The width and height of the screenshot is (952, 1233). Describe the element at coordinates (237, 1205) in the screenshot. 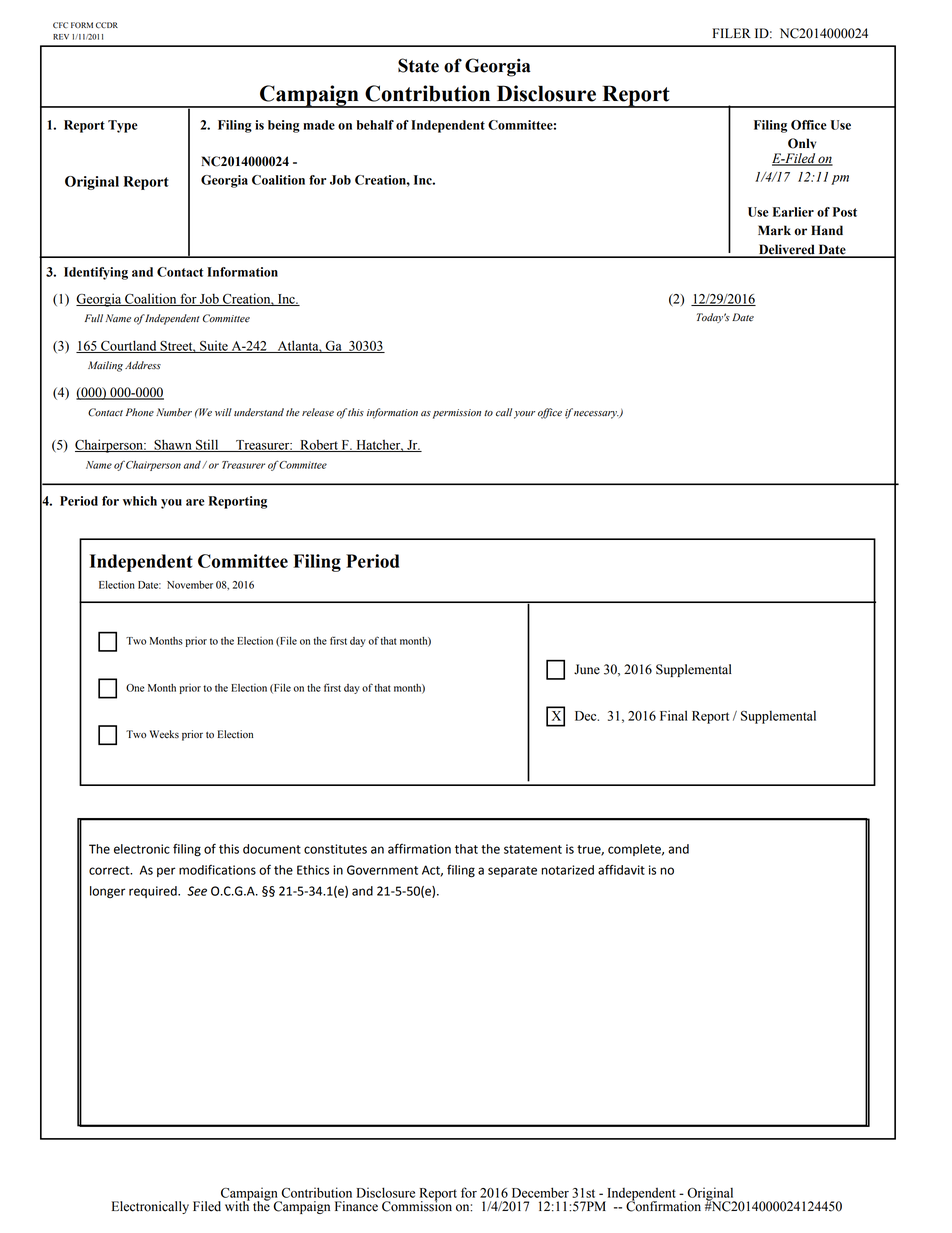

I see `with` at that location.
